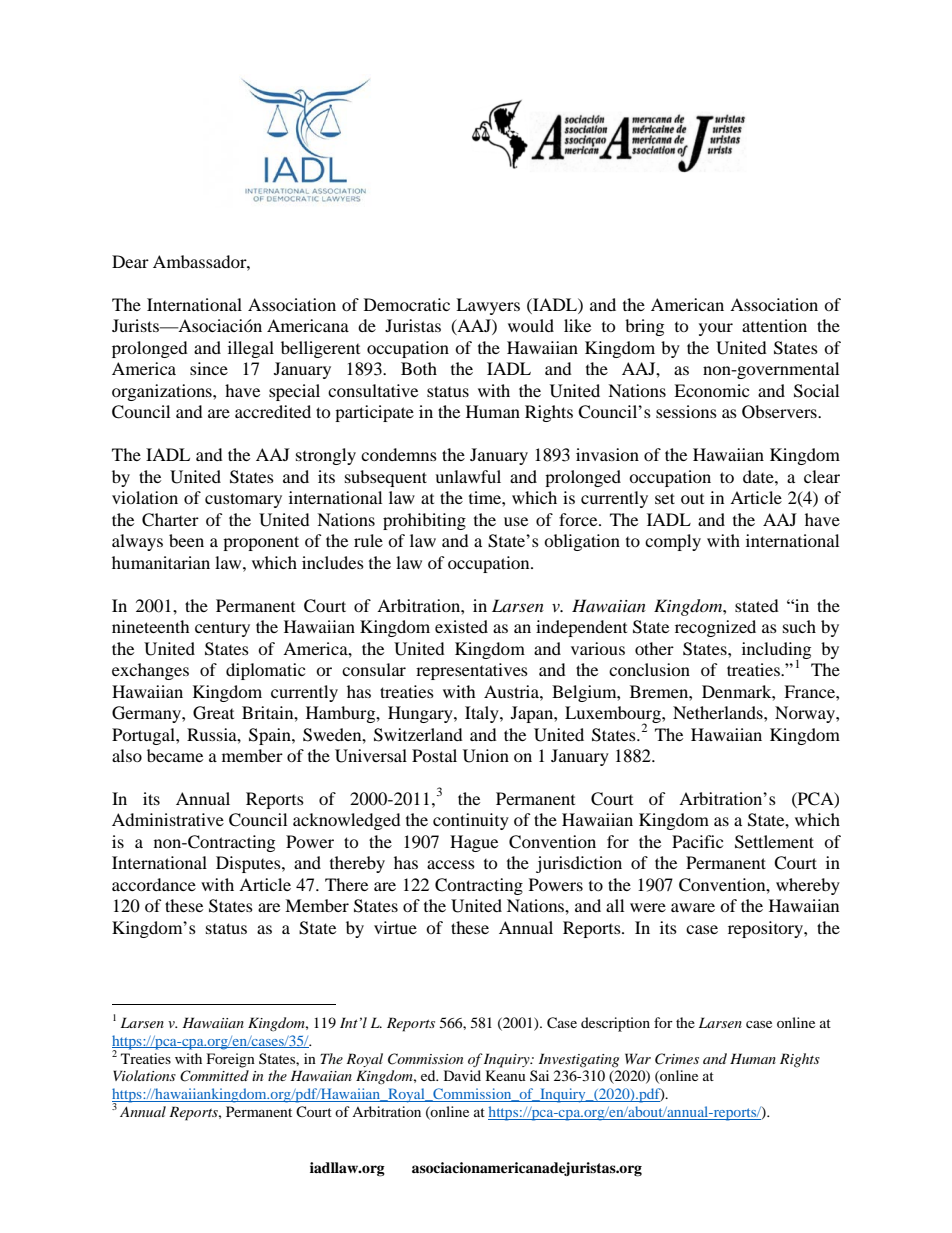  I want to click on Foreign, so click(231, 1060).
